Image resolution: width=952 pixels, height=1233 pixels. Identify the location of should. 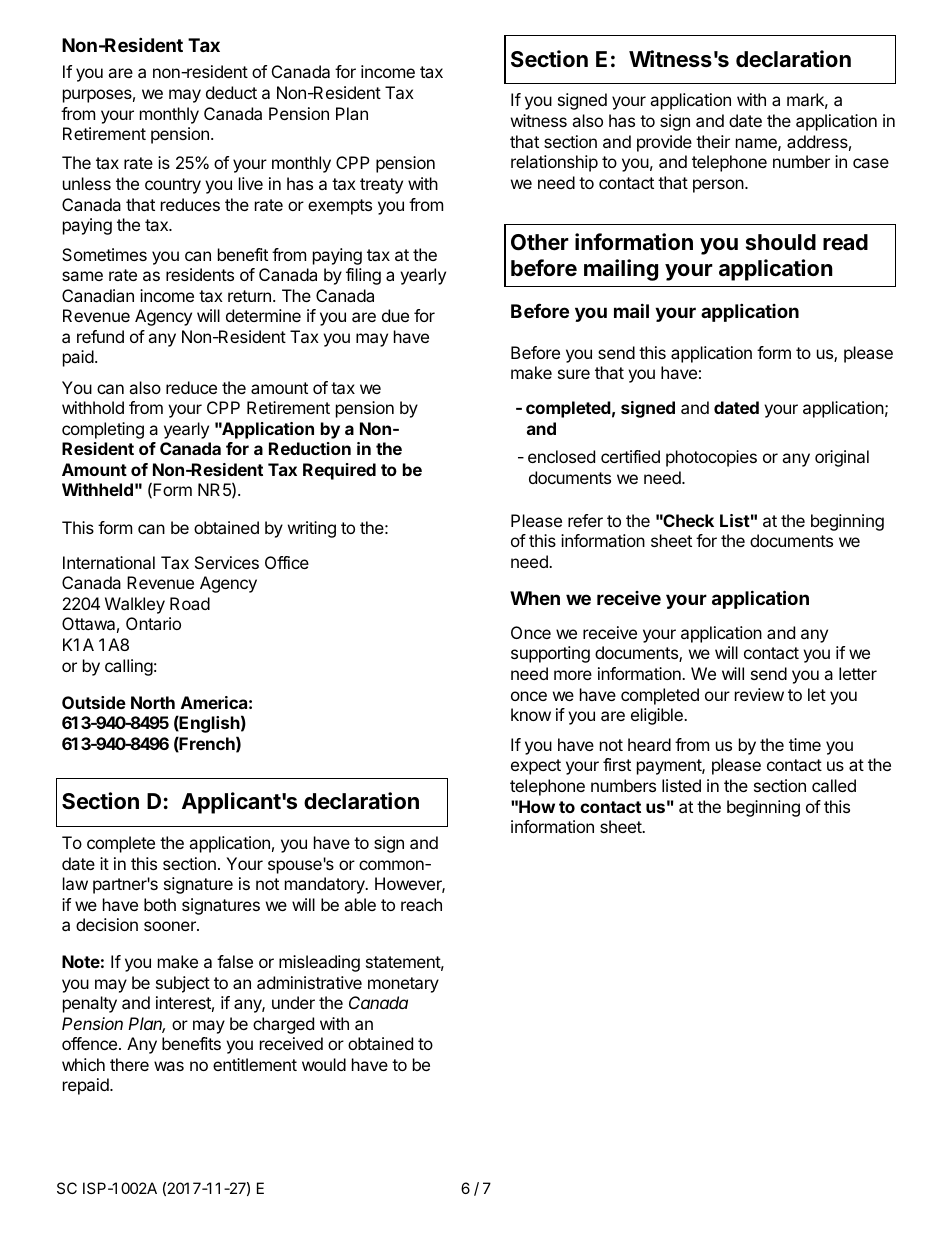
(781, 242).
